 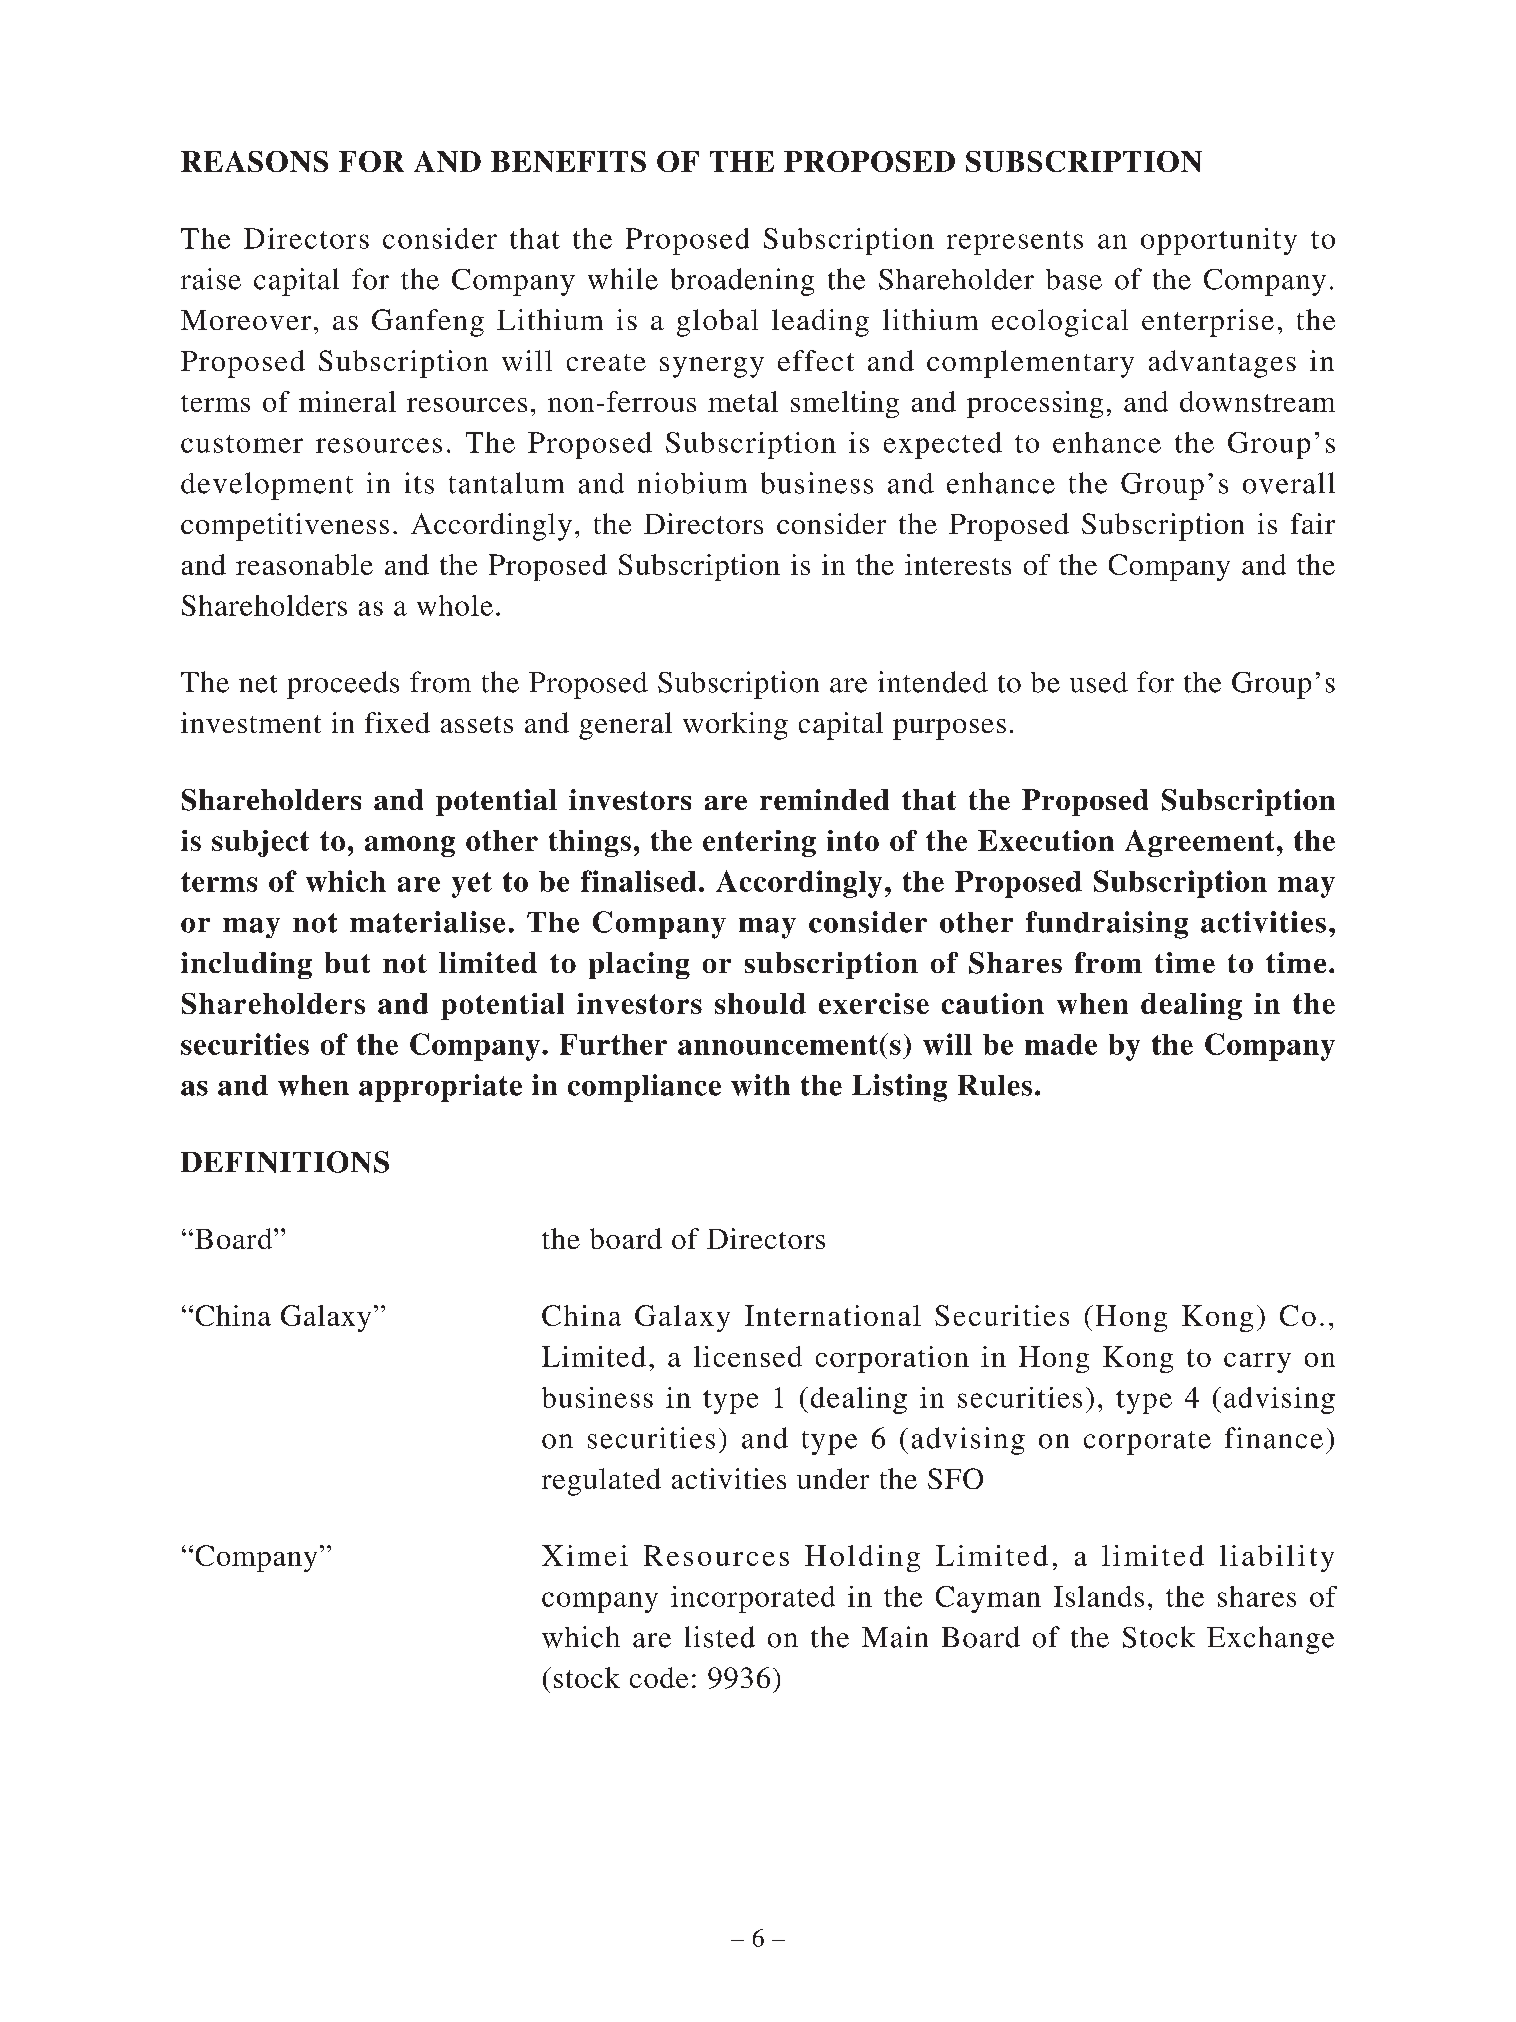 I want to click on International, so click(x=833, y=1315).
